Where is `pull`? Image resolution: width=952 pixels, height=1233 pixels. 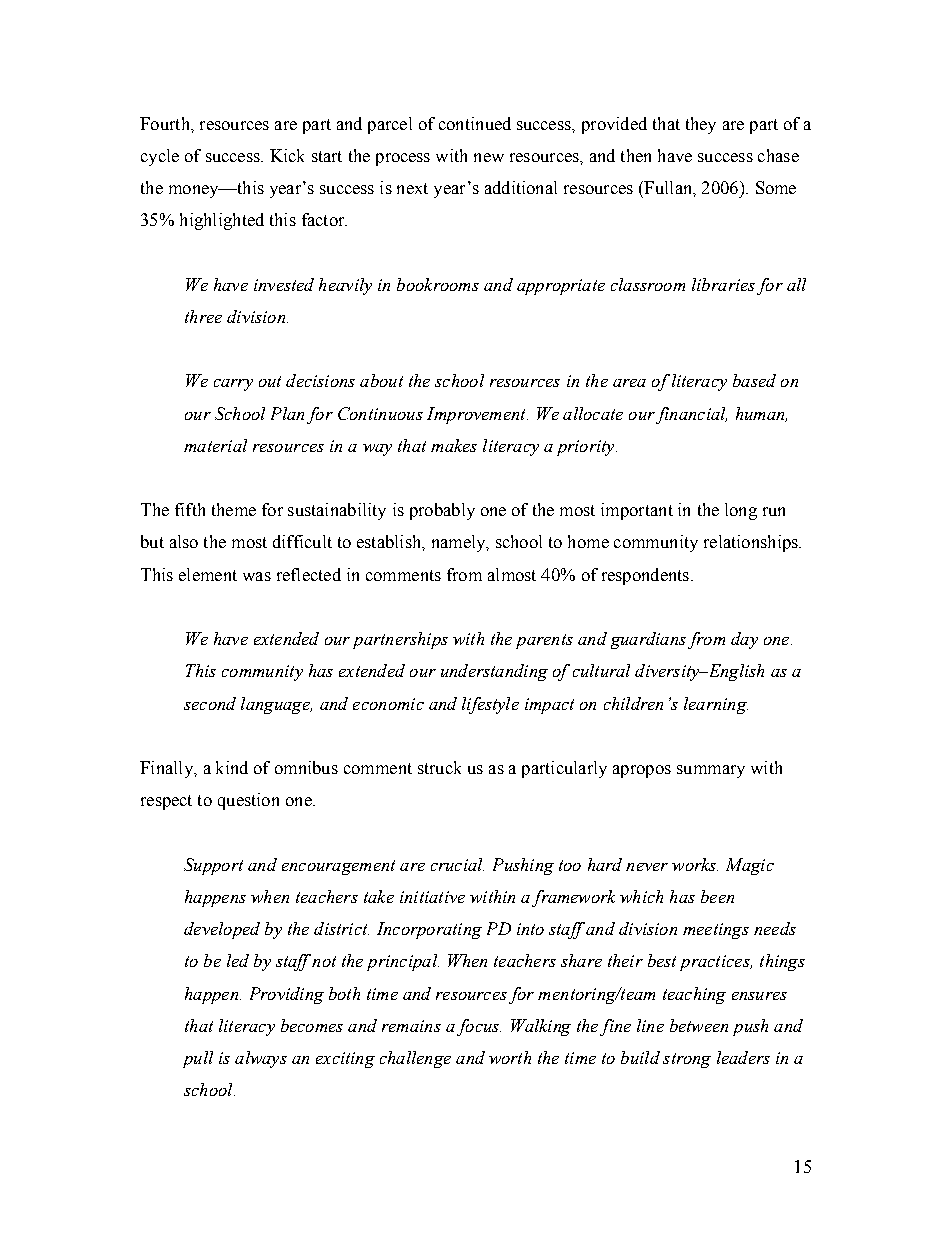
pull is located at coordinates (198, 1059).
